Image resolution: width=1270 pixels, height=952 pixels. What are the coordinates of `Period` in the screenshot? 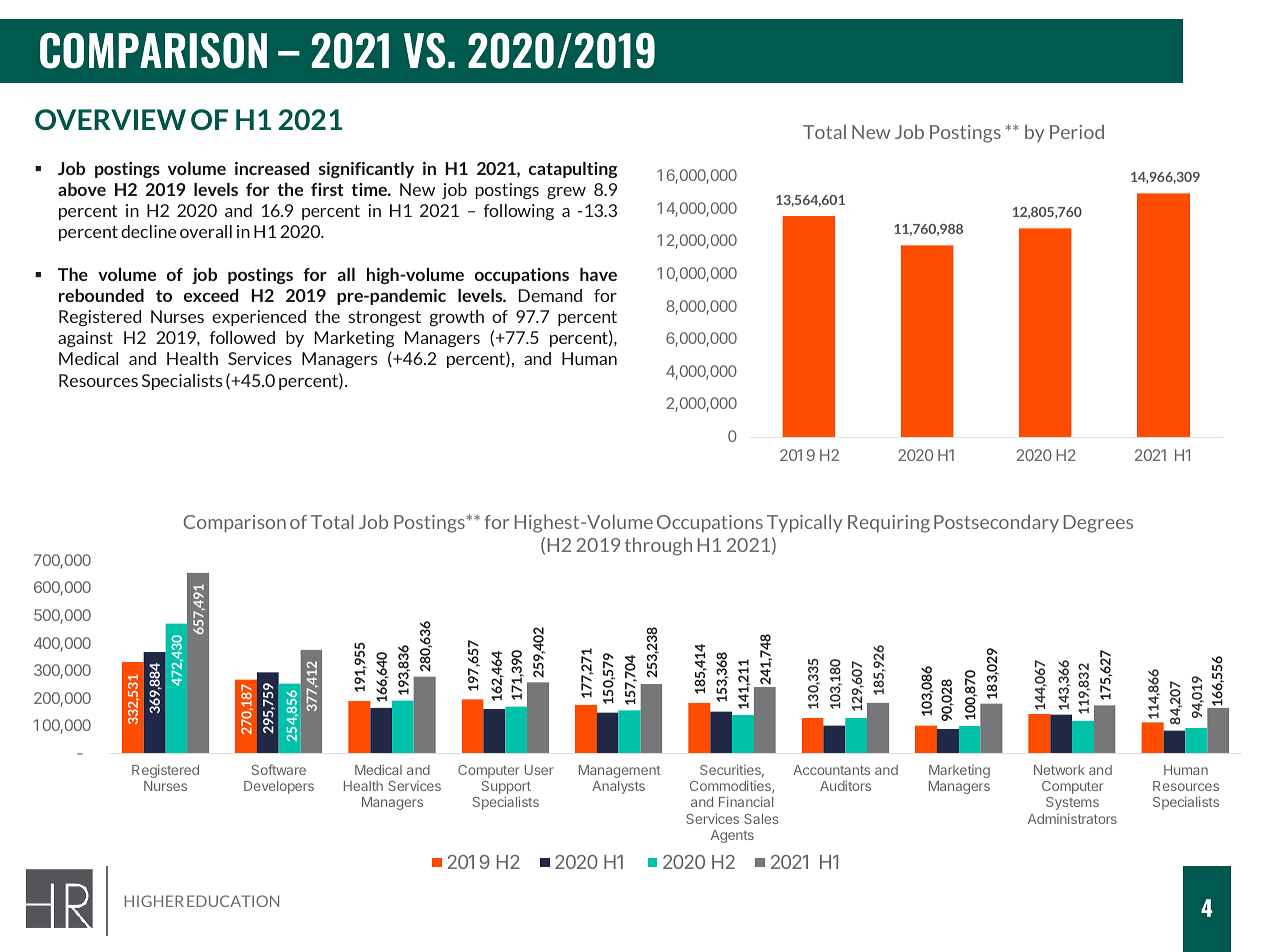 It's located at (1077, 132).
